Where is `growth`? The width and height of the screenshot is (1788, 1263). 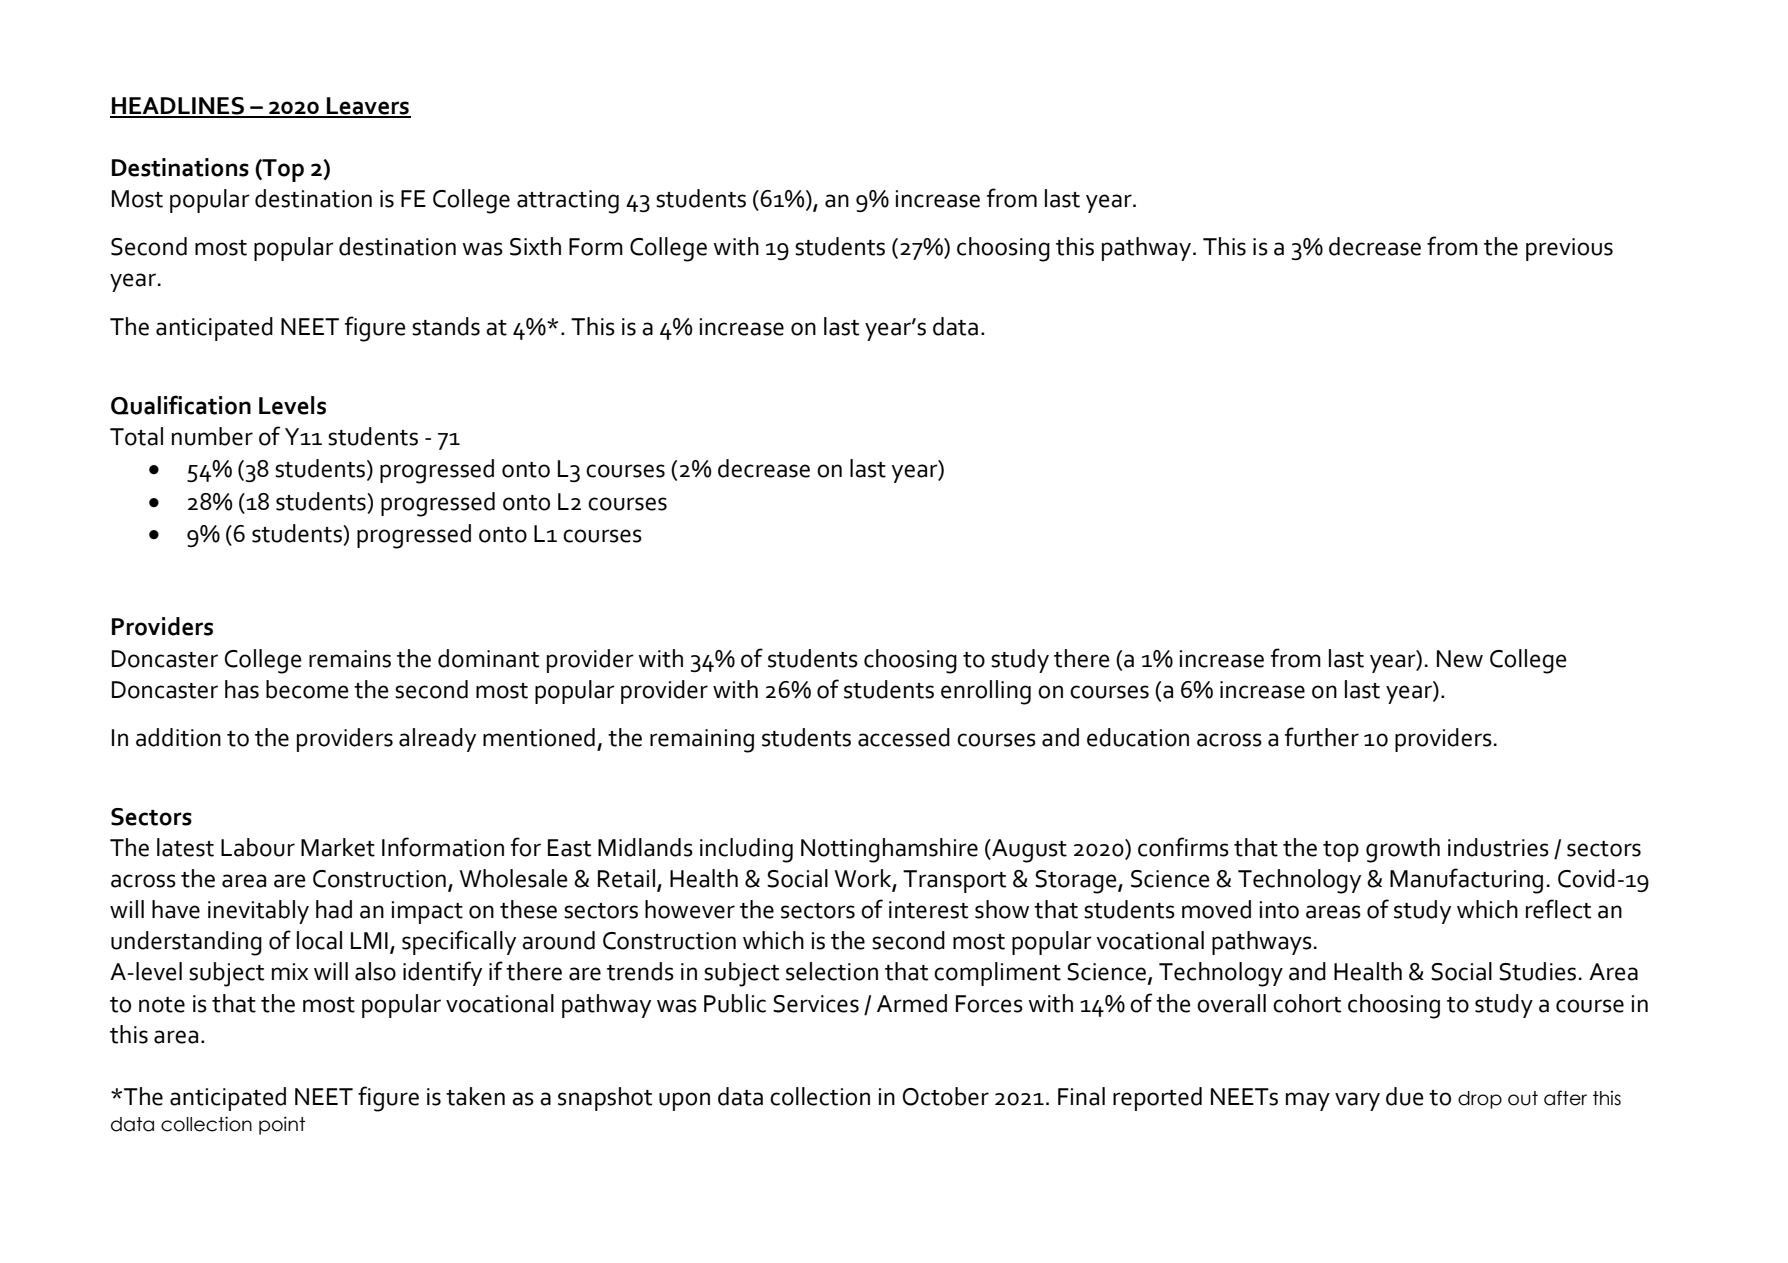
growth is located at coordinates (1403, 850).
